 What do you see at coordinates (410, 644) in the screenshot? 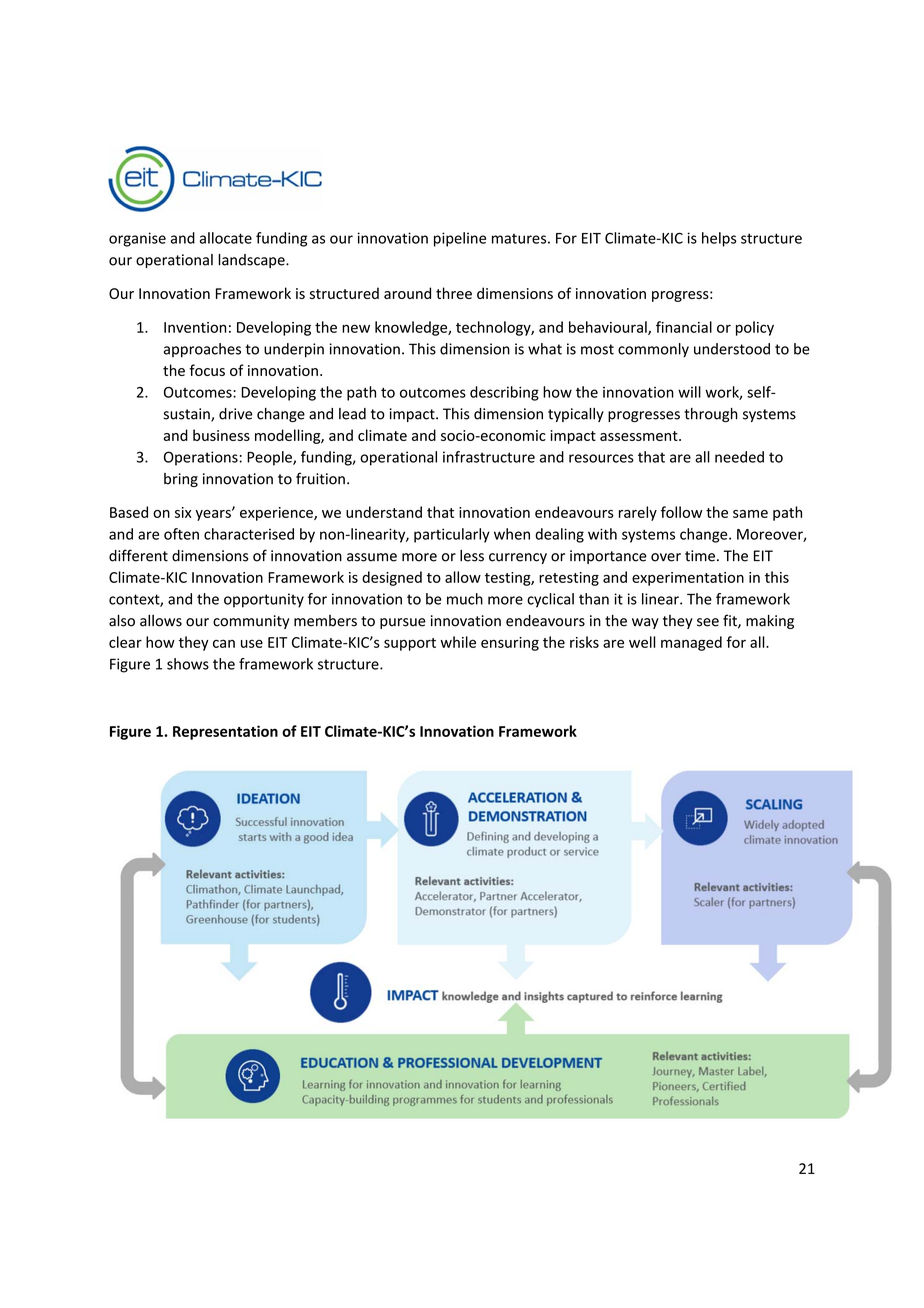
I see `support` at bounding box center [410, 644].
